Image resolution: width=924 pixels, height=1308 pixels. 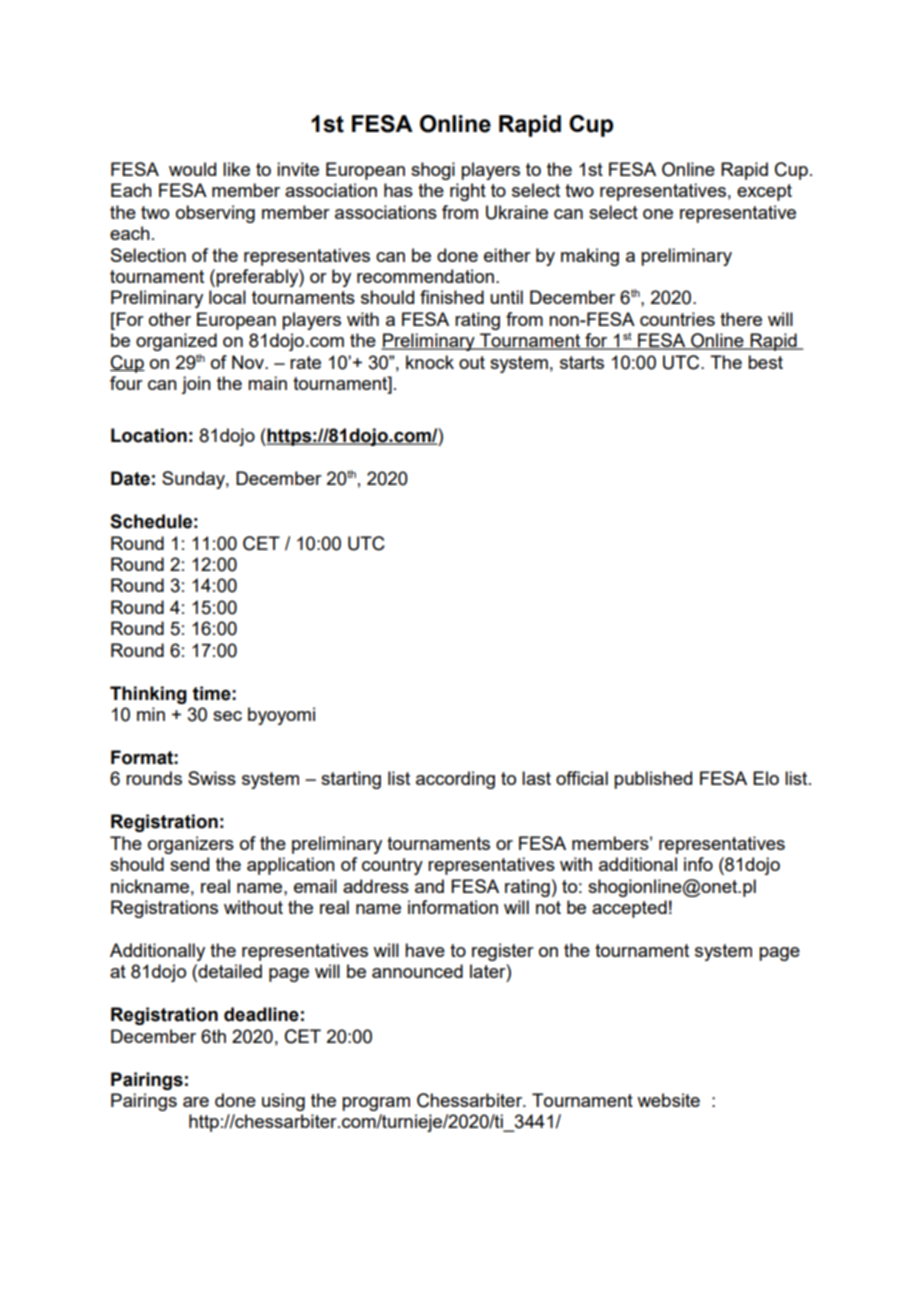 What do you see at coordinates (376, 1104) in the screenshot?
I see `program` at bounding box center [376, 1104].
